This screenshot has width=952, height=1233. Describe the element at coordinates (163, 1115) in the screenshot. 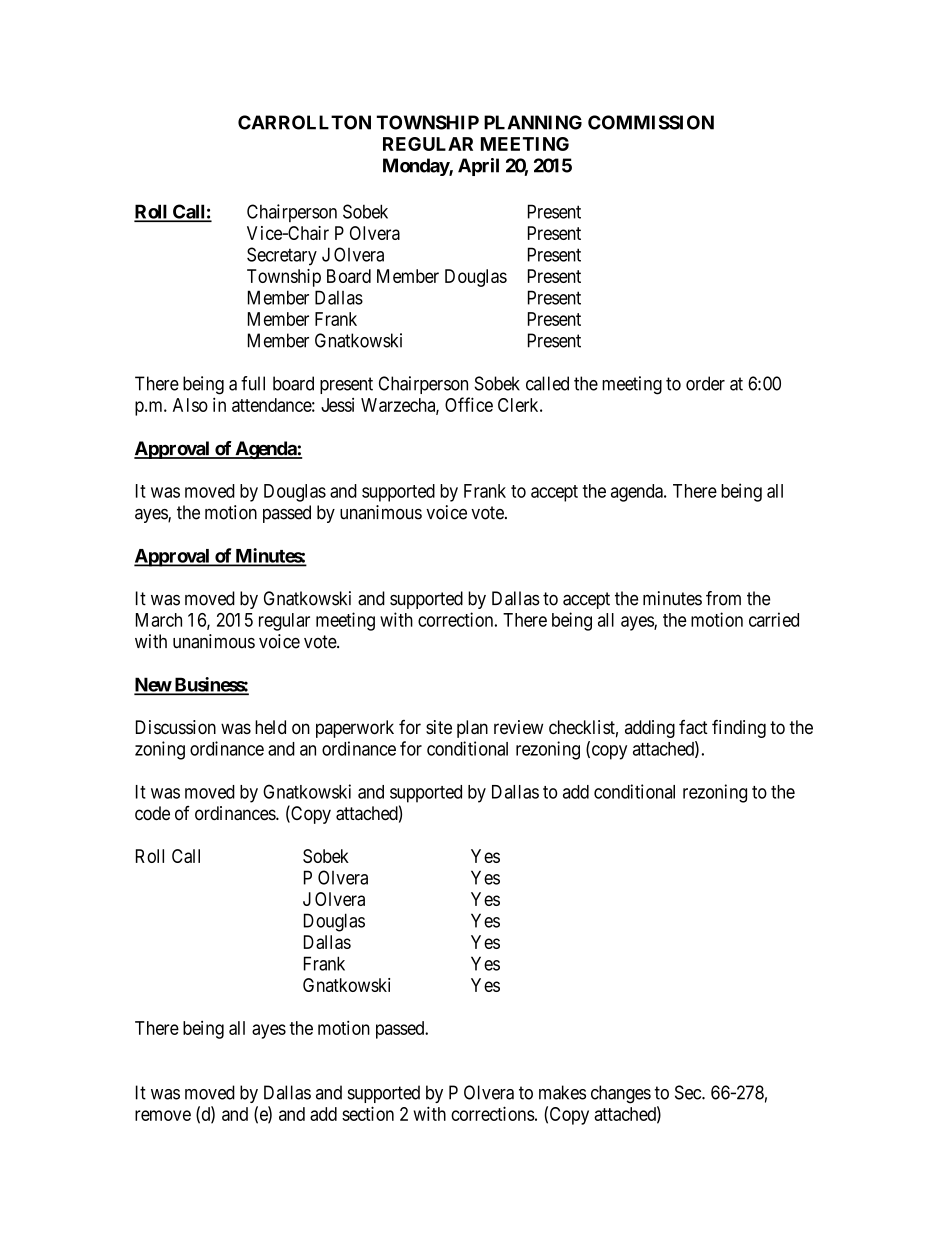

I see `remove` at that location.
